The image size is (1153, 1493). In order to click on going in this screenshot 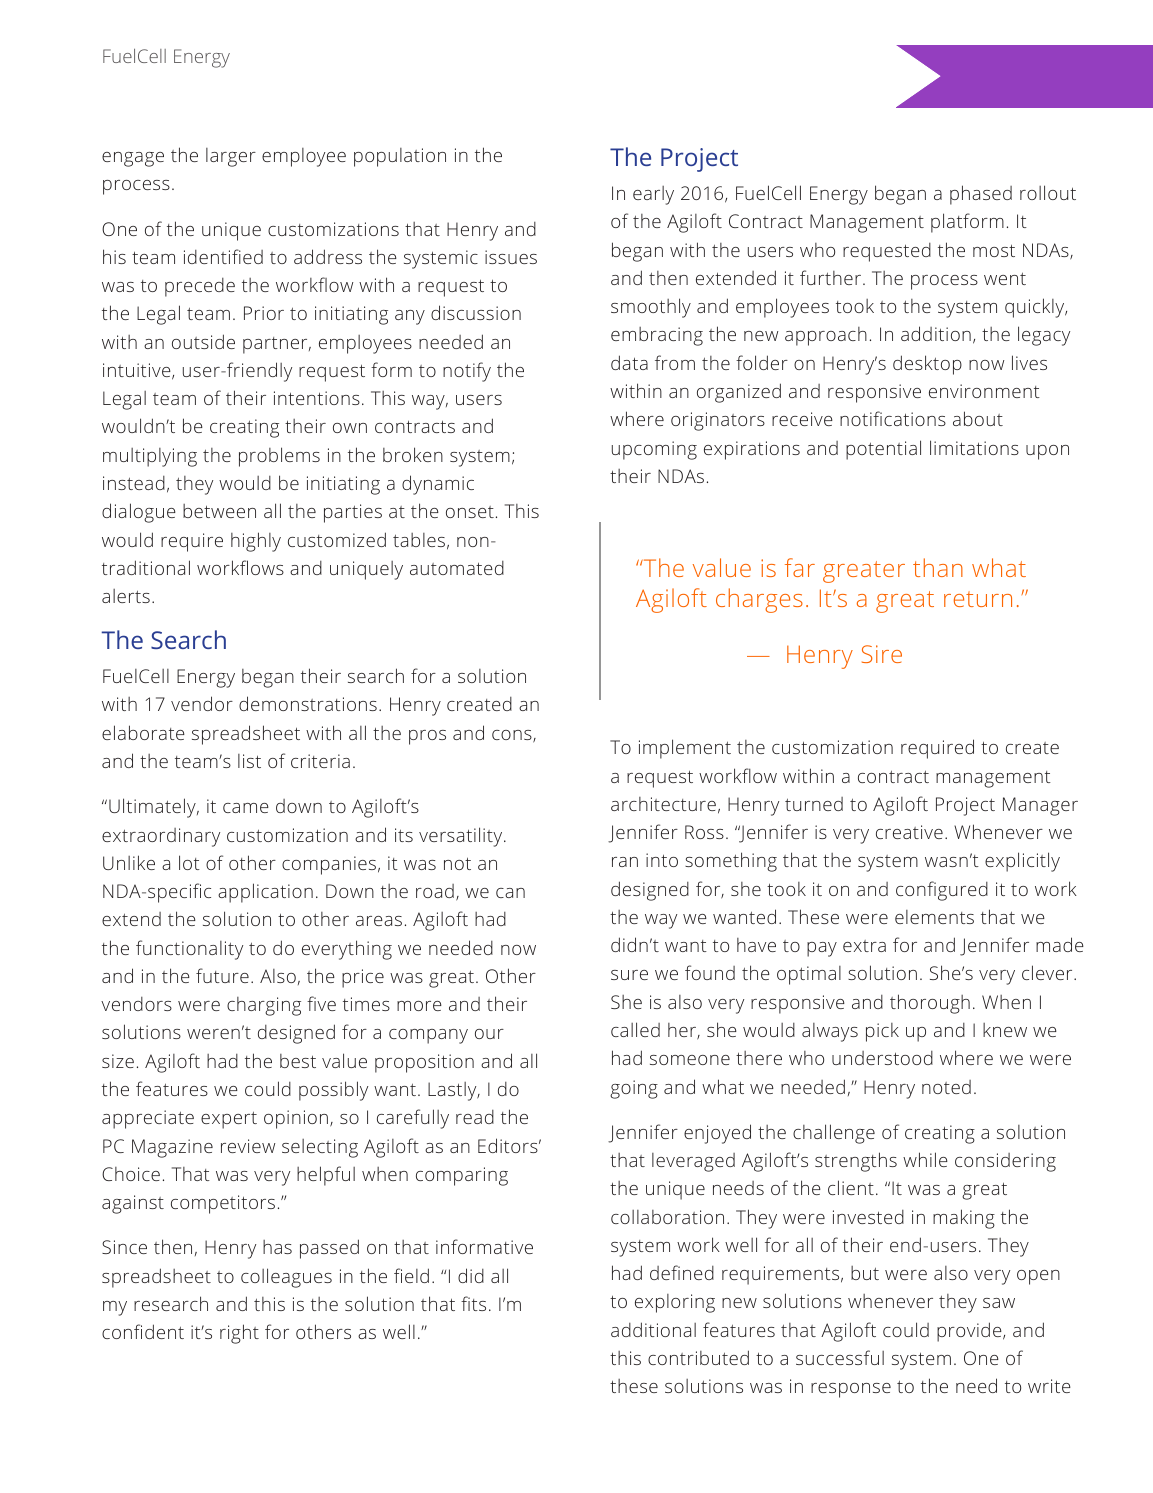, I will do `click(634, 1089)`.
